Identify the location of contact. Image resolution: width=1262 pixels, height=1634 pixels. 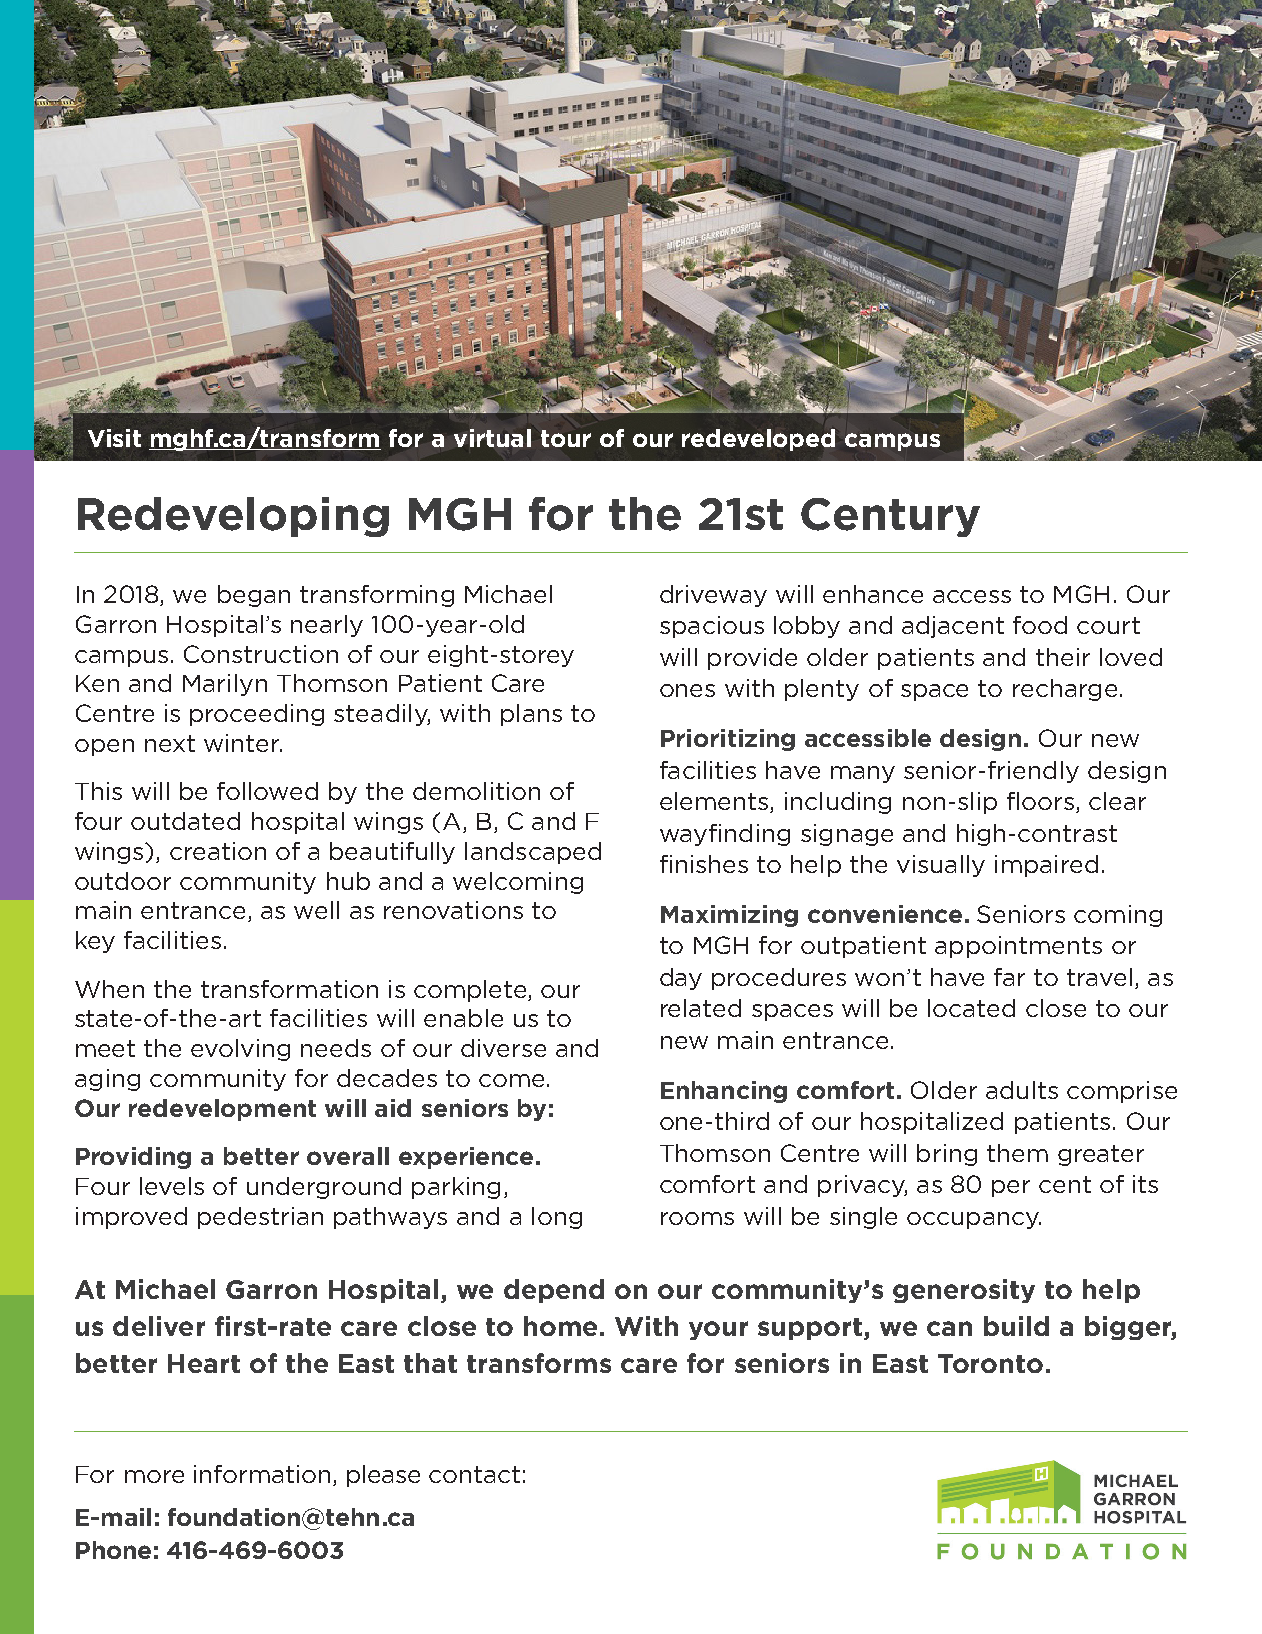
(474, 1474).
